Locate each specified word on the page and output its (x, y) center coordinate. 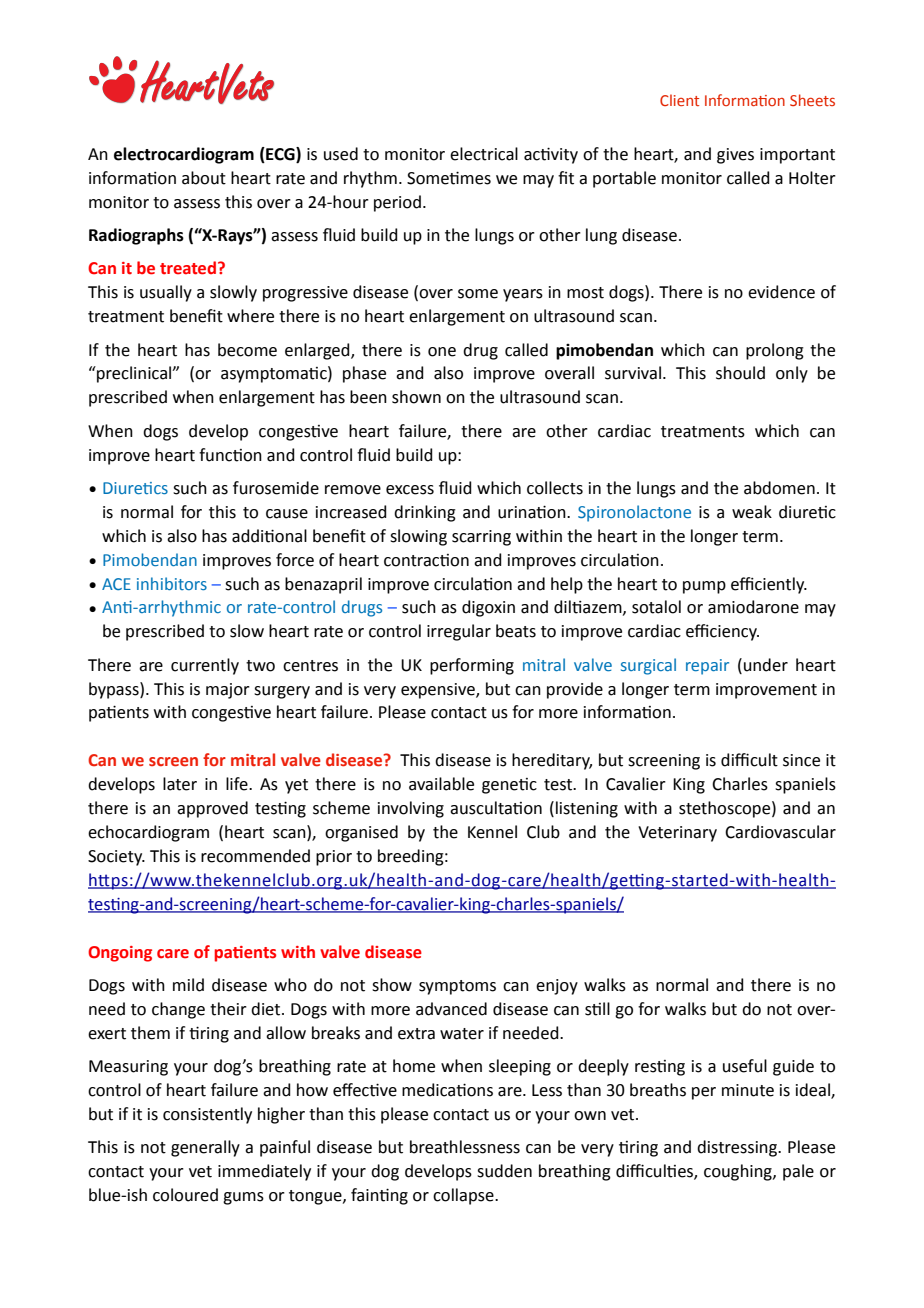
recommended (255, 856)
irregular (459, 632)
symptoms (457, 987)
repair (707, 667)
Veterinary (677, 834)
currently (205, 666)
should (740, 373)
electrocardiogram (184, 155)
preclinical (134, 374)
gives (735, 156)
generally (205, 1148)
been (368, 397)
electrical (484, 154)
